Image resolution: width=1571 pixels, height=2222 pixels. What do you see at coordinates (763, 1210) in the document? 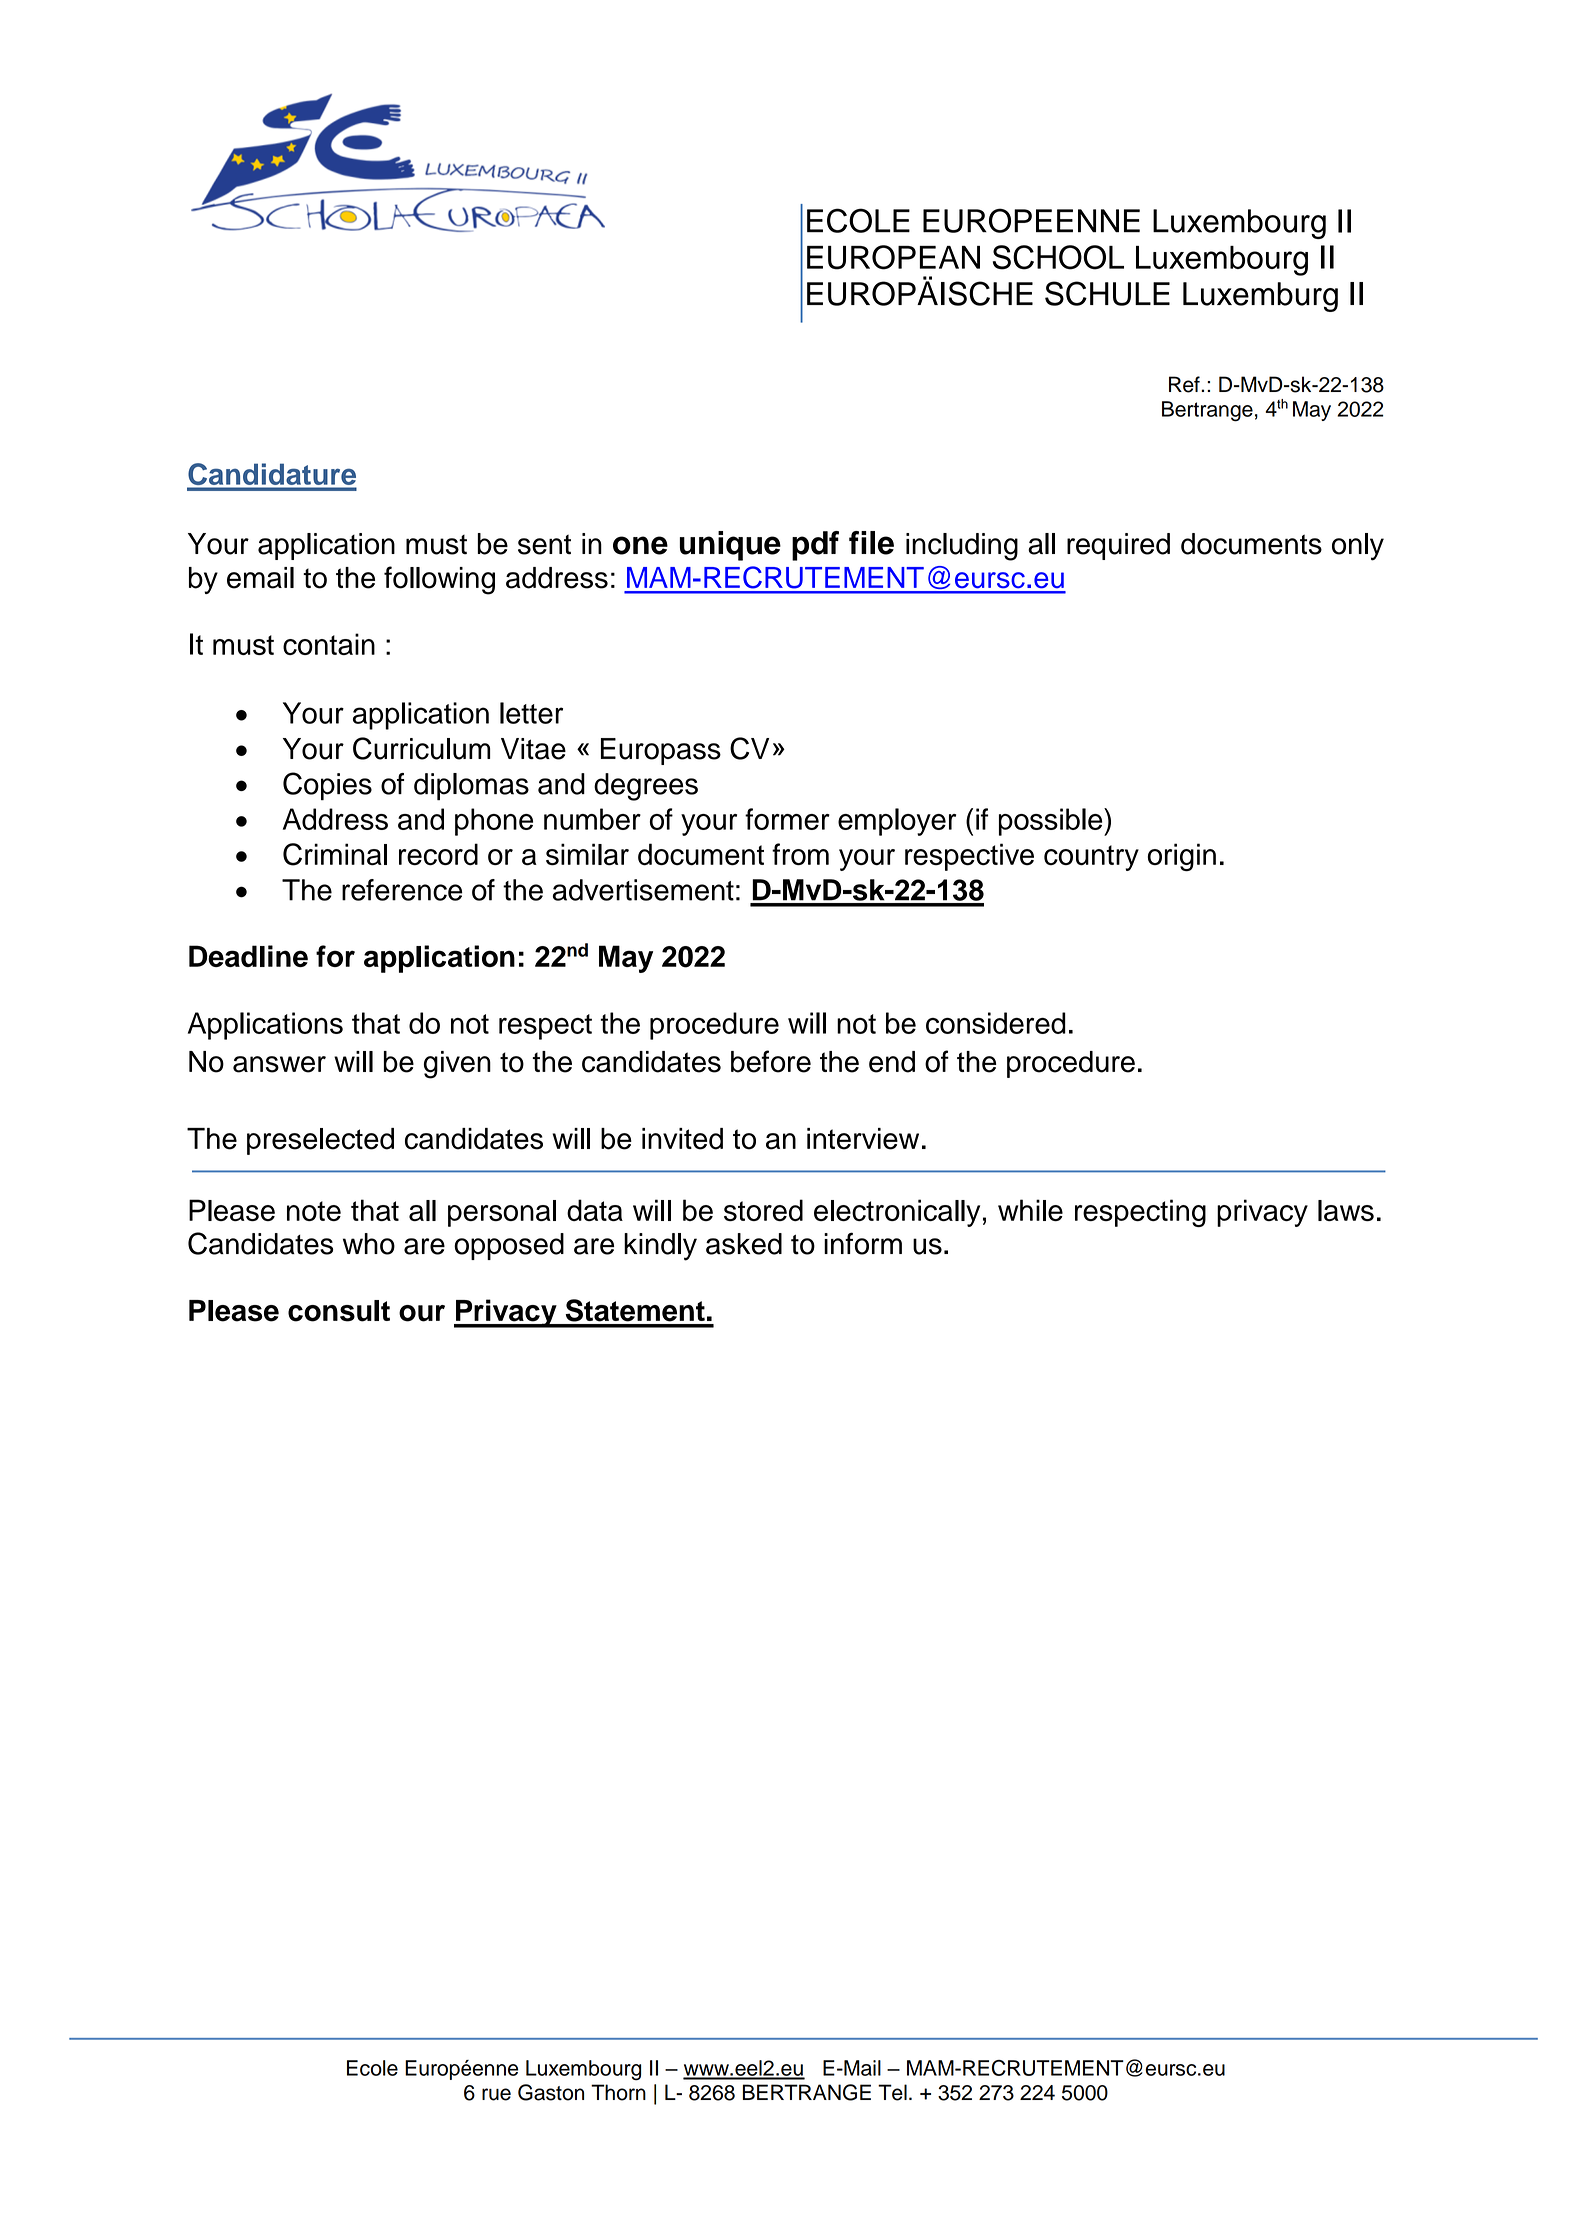
I see `stored` at bounding box center [763, 1210].
